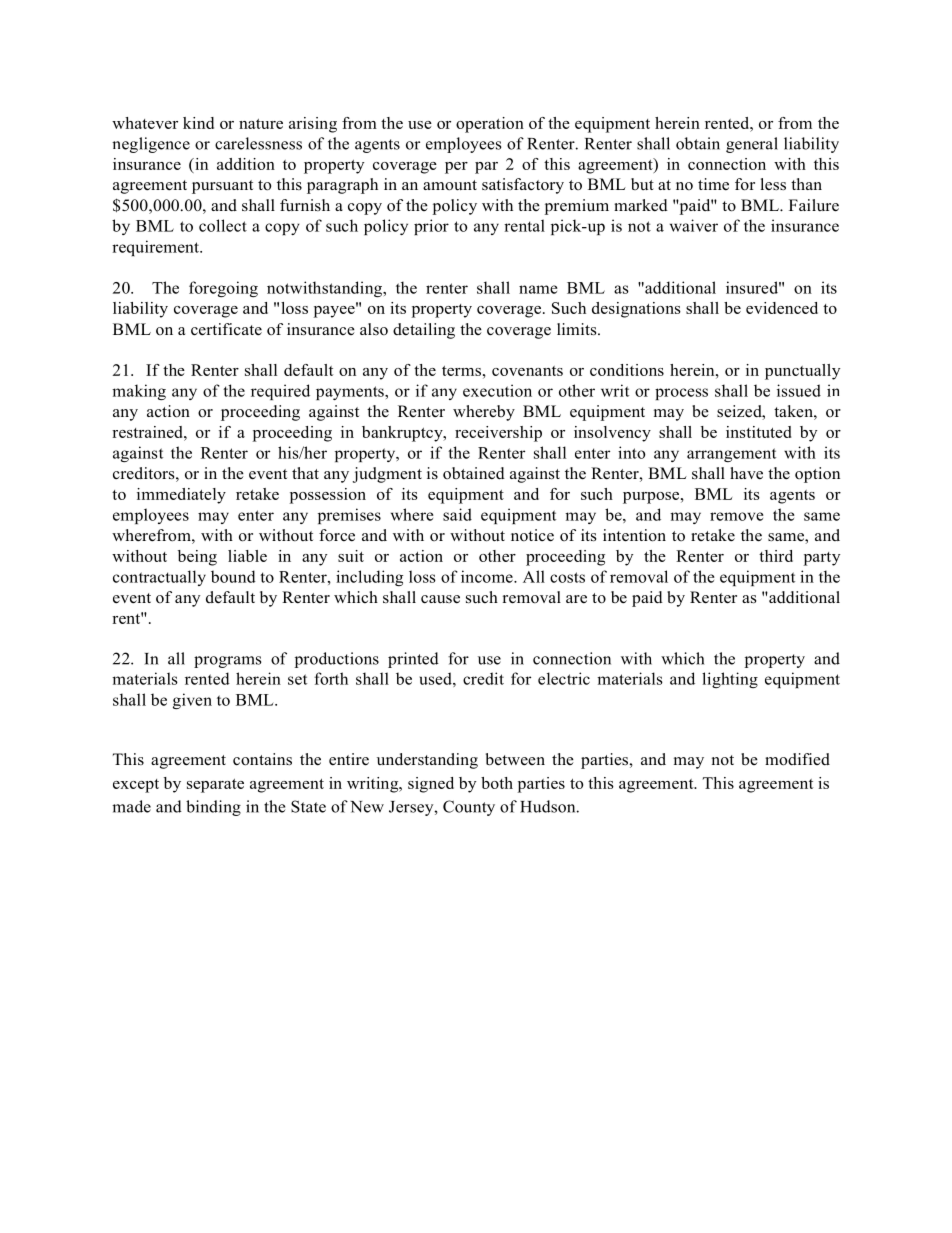 Image resolution: width=952 pixels, height=1233 pixels. I want to click on separate, so click(215, 786).
